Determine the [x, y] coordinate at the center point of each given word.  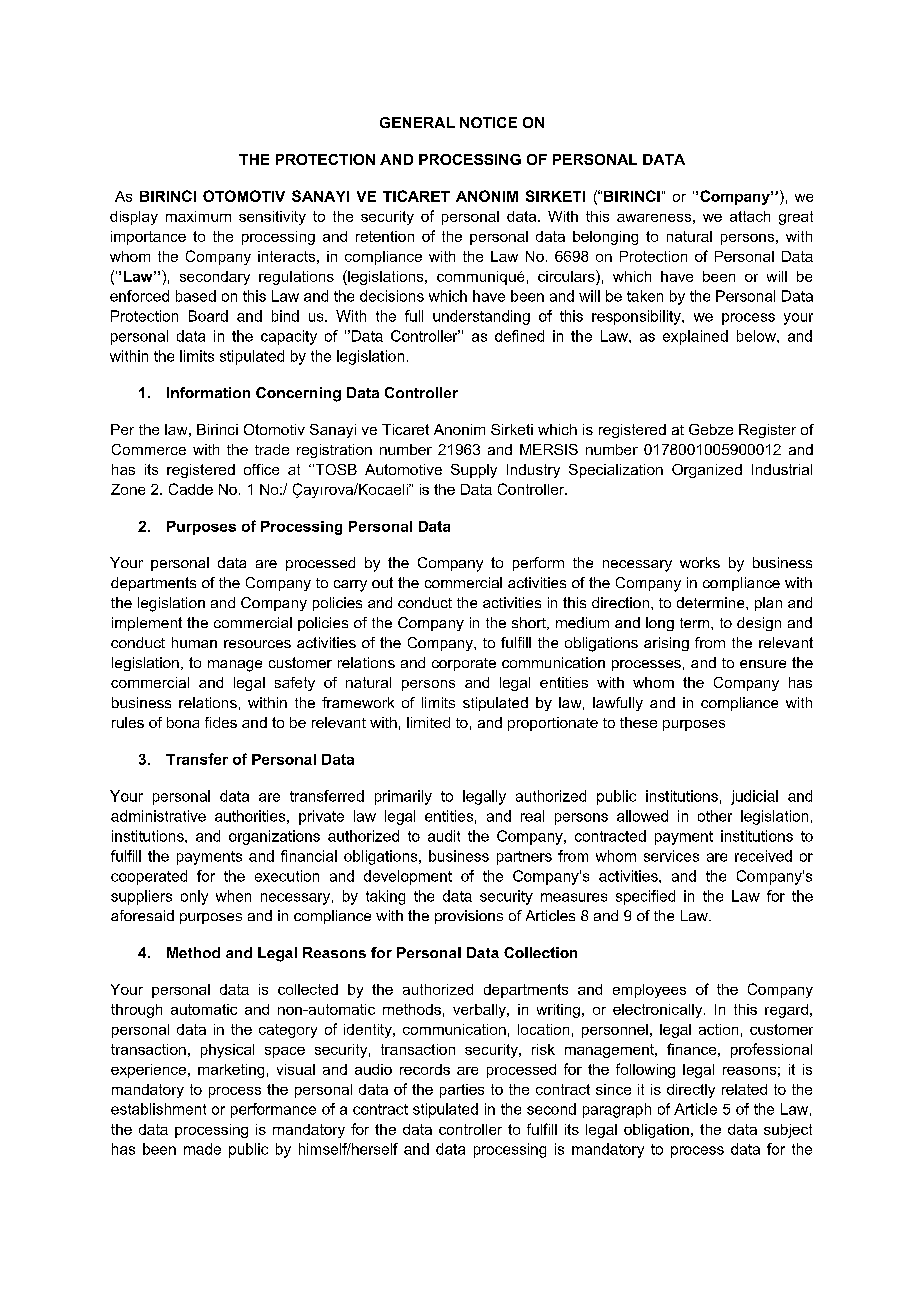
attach [750, 216]
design [759, 624]
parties [462, 1091]
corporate [464, 664]
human [194, 642]
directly [691, 1091]
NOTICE [488, 122]
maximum [198, 216]
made [202, 1149]
